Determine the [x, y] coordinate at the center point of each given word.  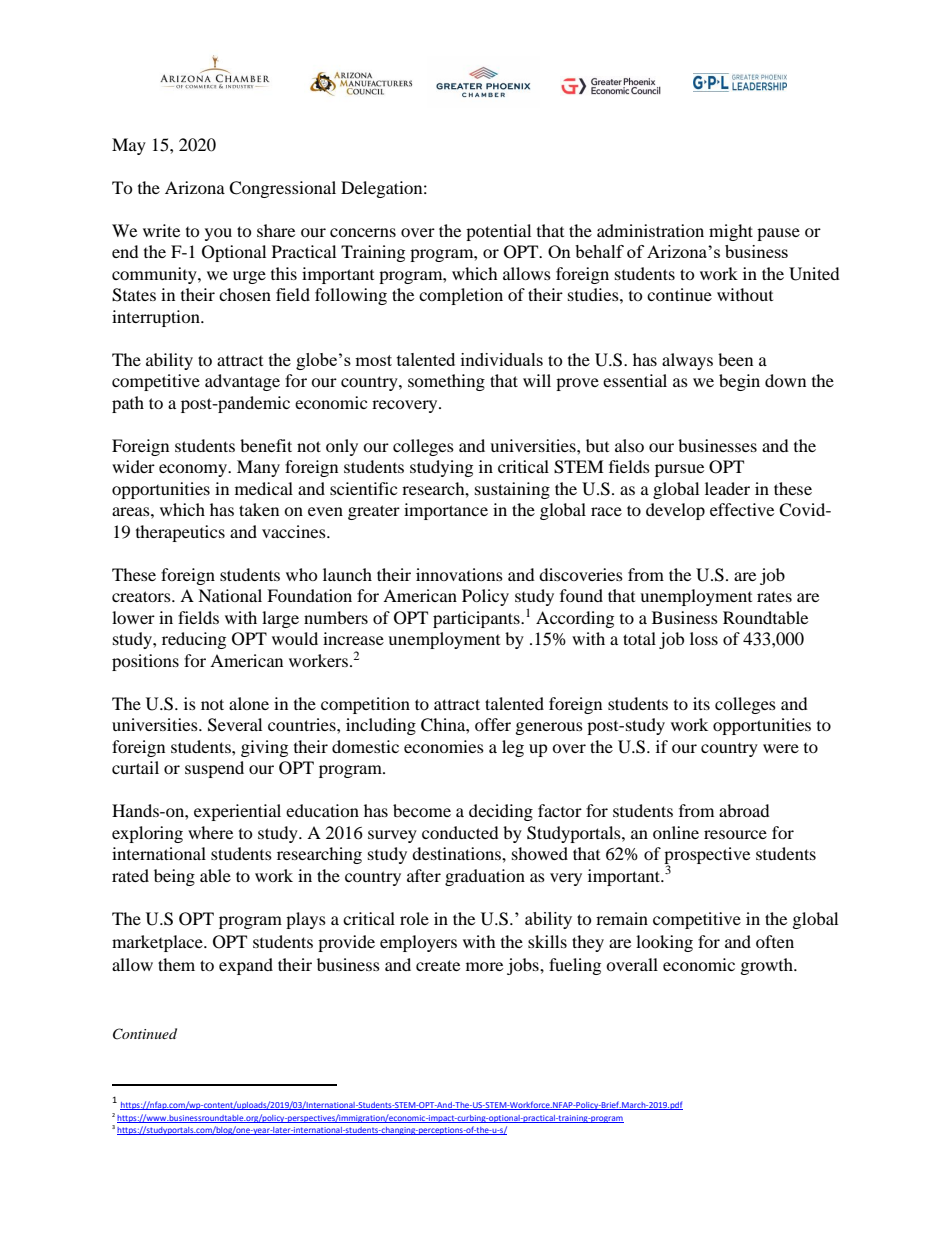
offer [493, 724]
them [176, 964]
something [446, 382]
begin [739, 382]
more [484, 966]
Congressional [282, 189]
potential [498, 232]
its [701, 703]
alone [249, 703]
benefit [266, 445]
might [731, 232]
